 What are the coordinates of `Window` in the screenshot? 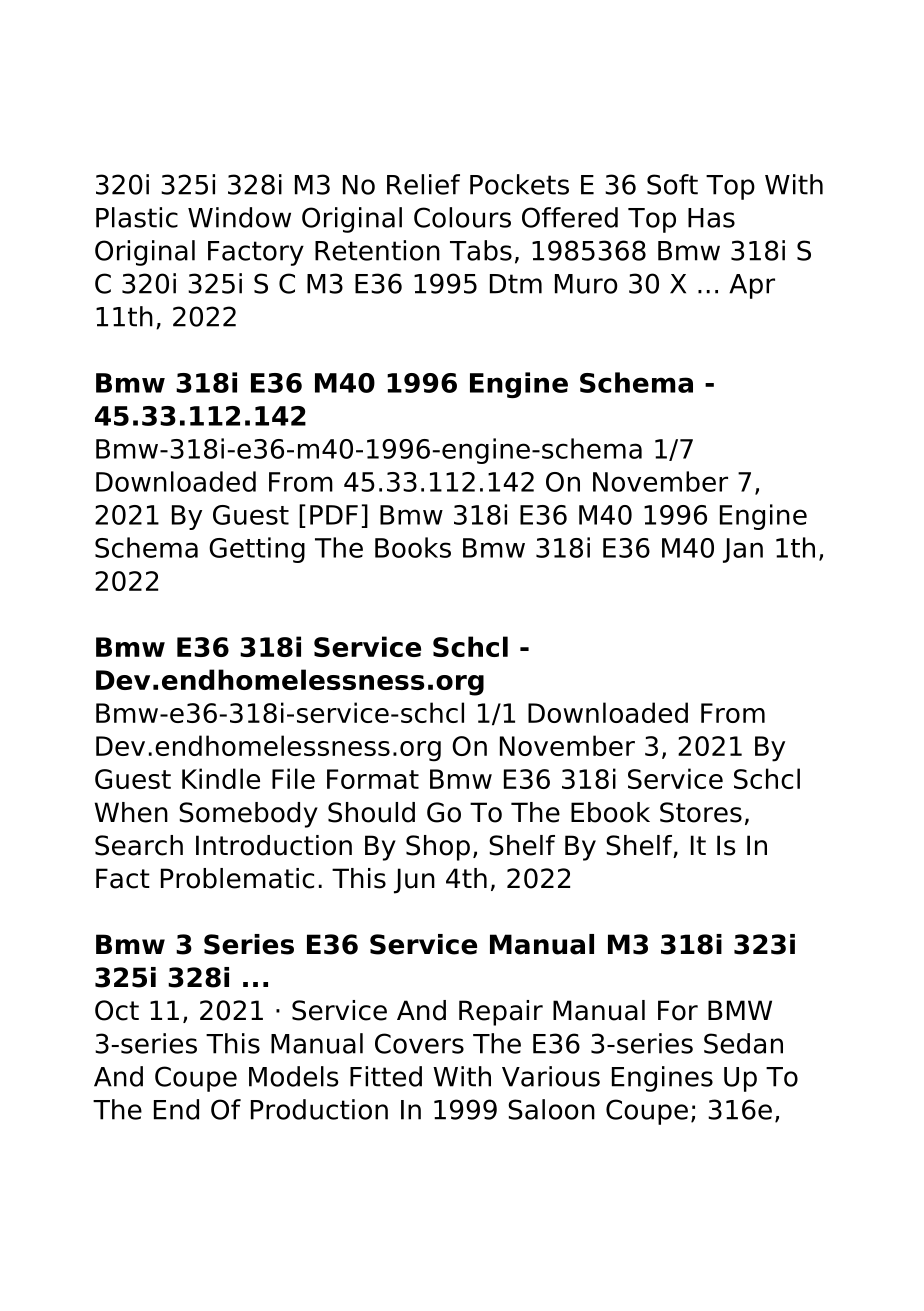 It's located at (239, 217).
